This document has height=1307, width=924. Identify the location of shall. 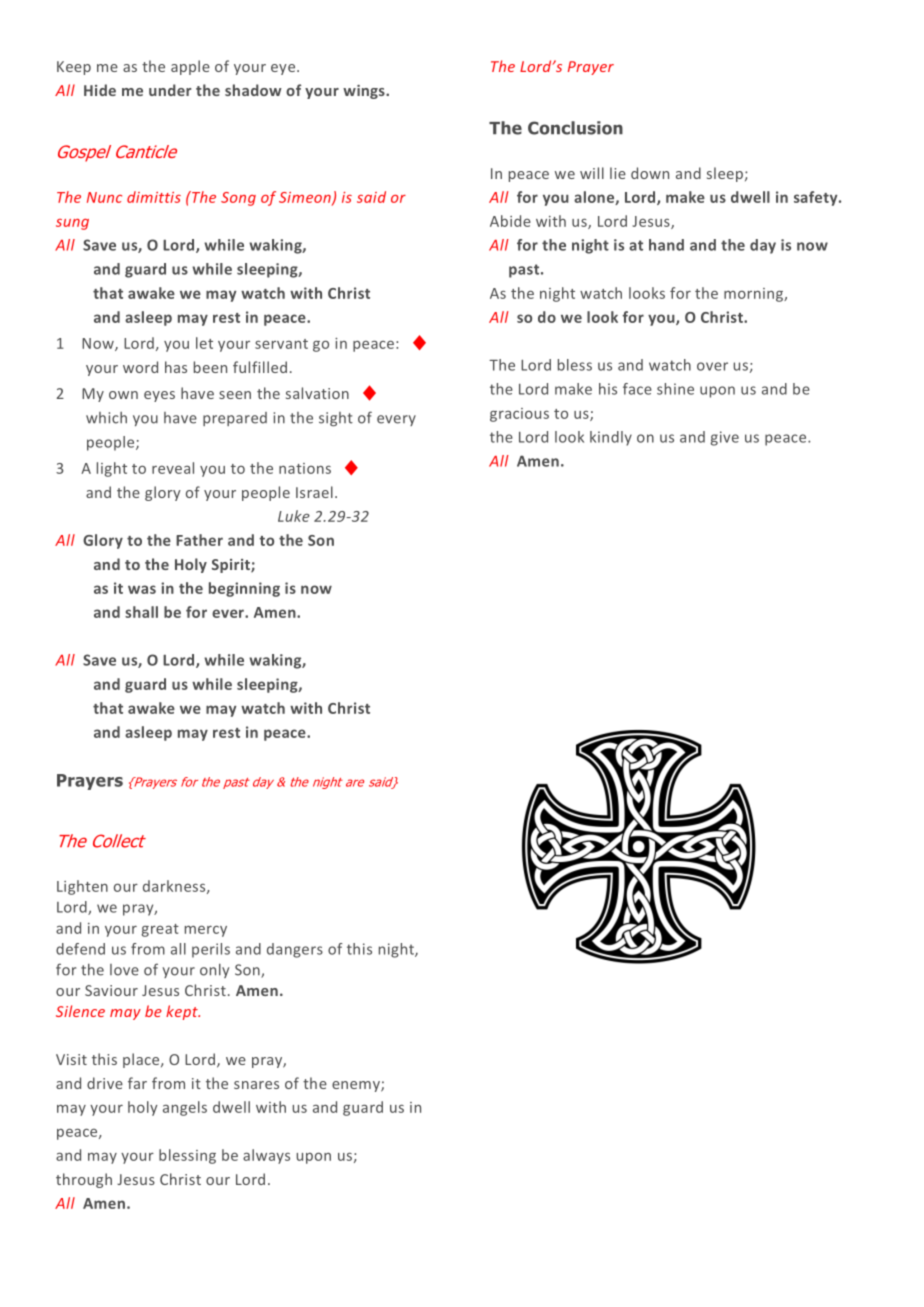
(141, 612).
